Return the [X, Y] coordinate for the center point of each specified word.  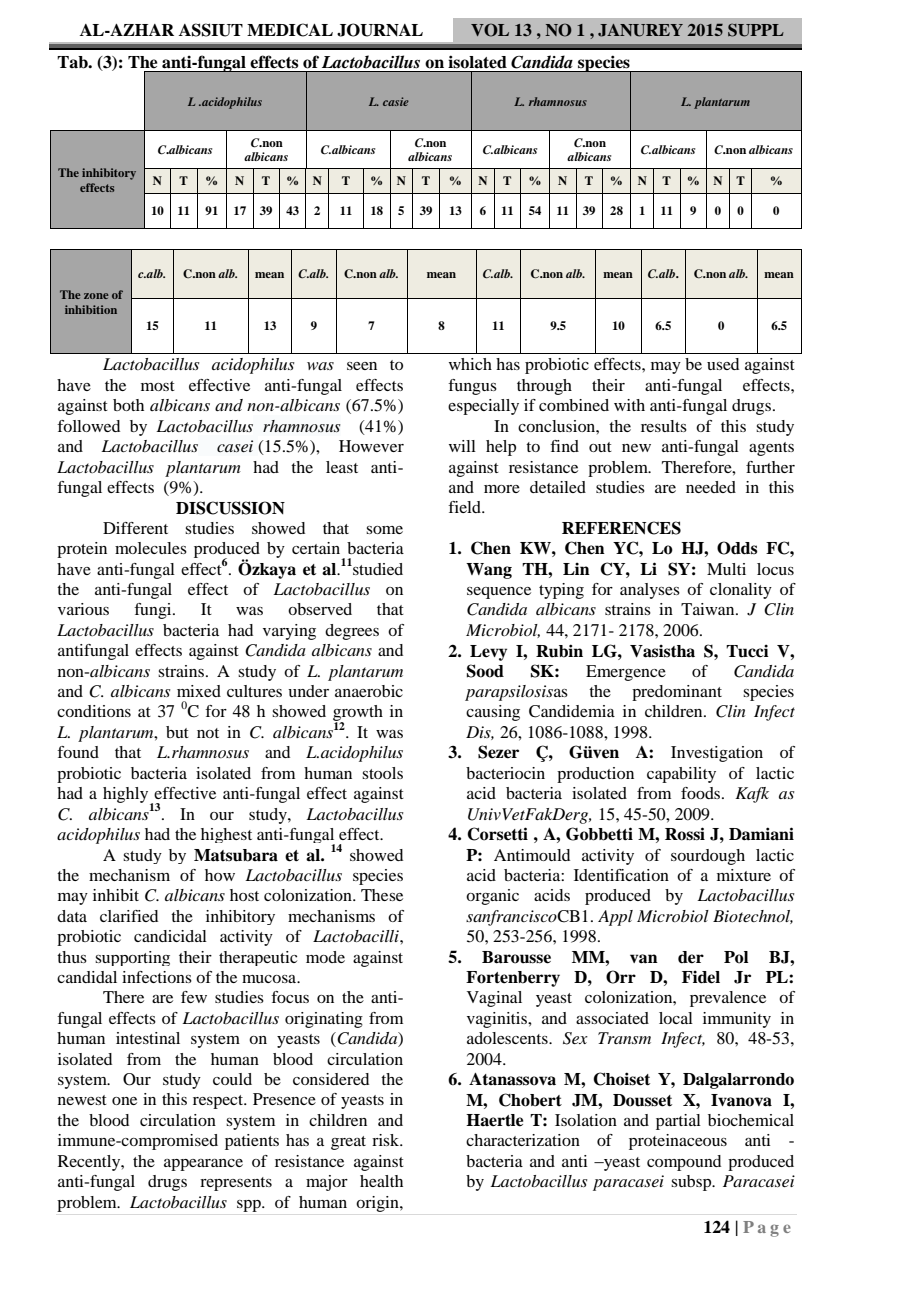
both [128, 405]
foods [702, 793]
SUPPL [756, 30]
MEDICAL [290, 30]
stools [382, 773]
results [664, 426]
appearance [203, 1165]
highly [127, 796]
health [381, 1181]
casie [396, 101]
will [462, 446]
